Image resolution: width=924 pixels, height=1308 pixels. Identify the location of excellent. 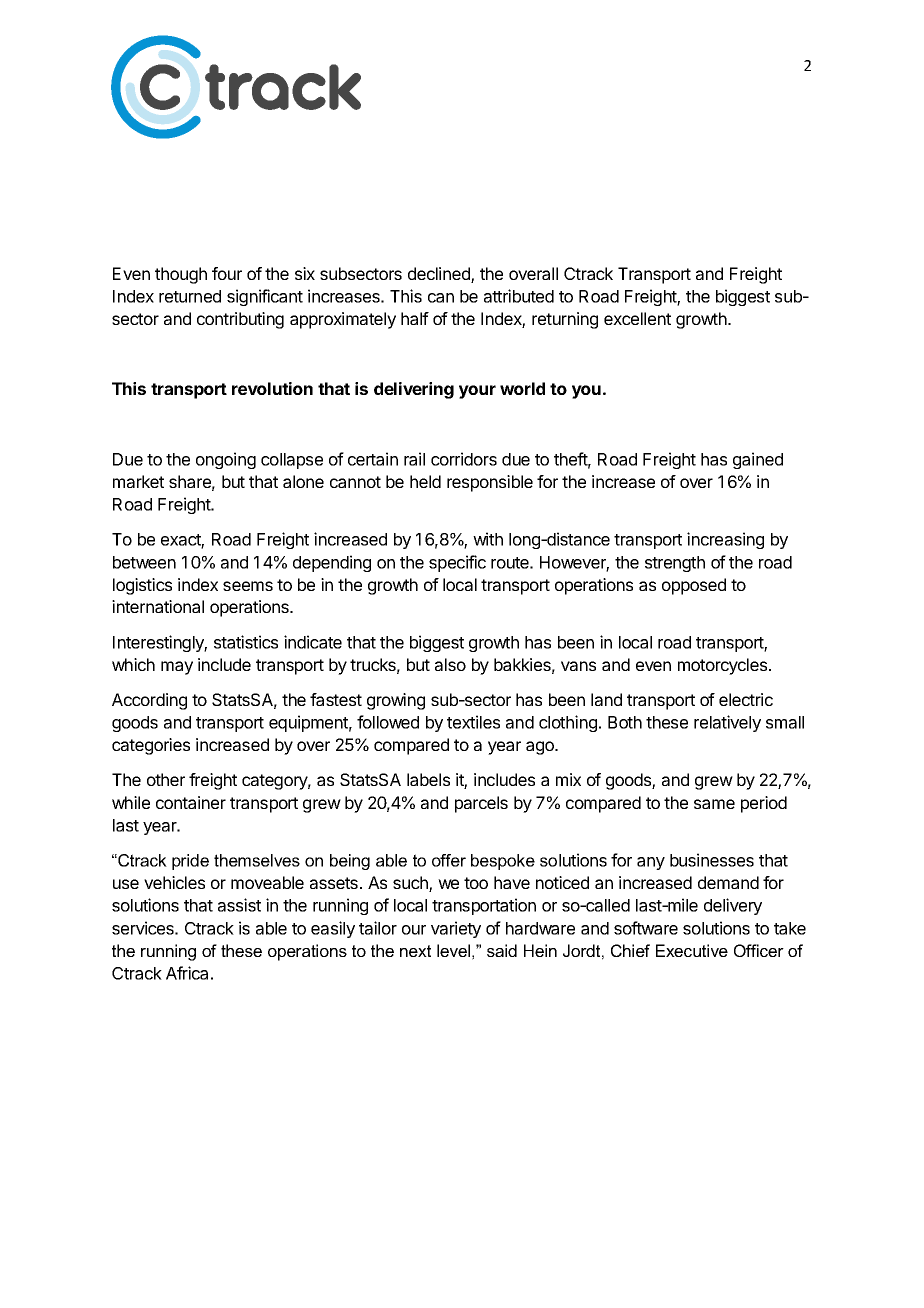
(637, 318).
